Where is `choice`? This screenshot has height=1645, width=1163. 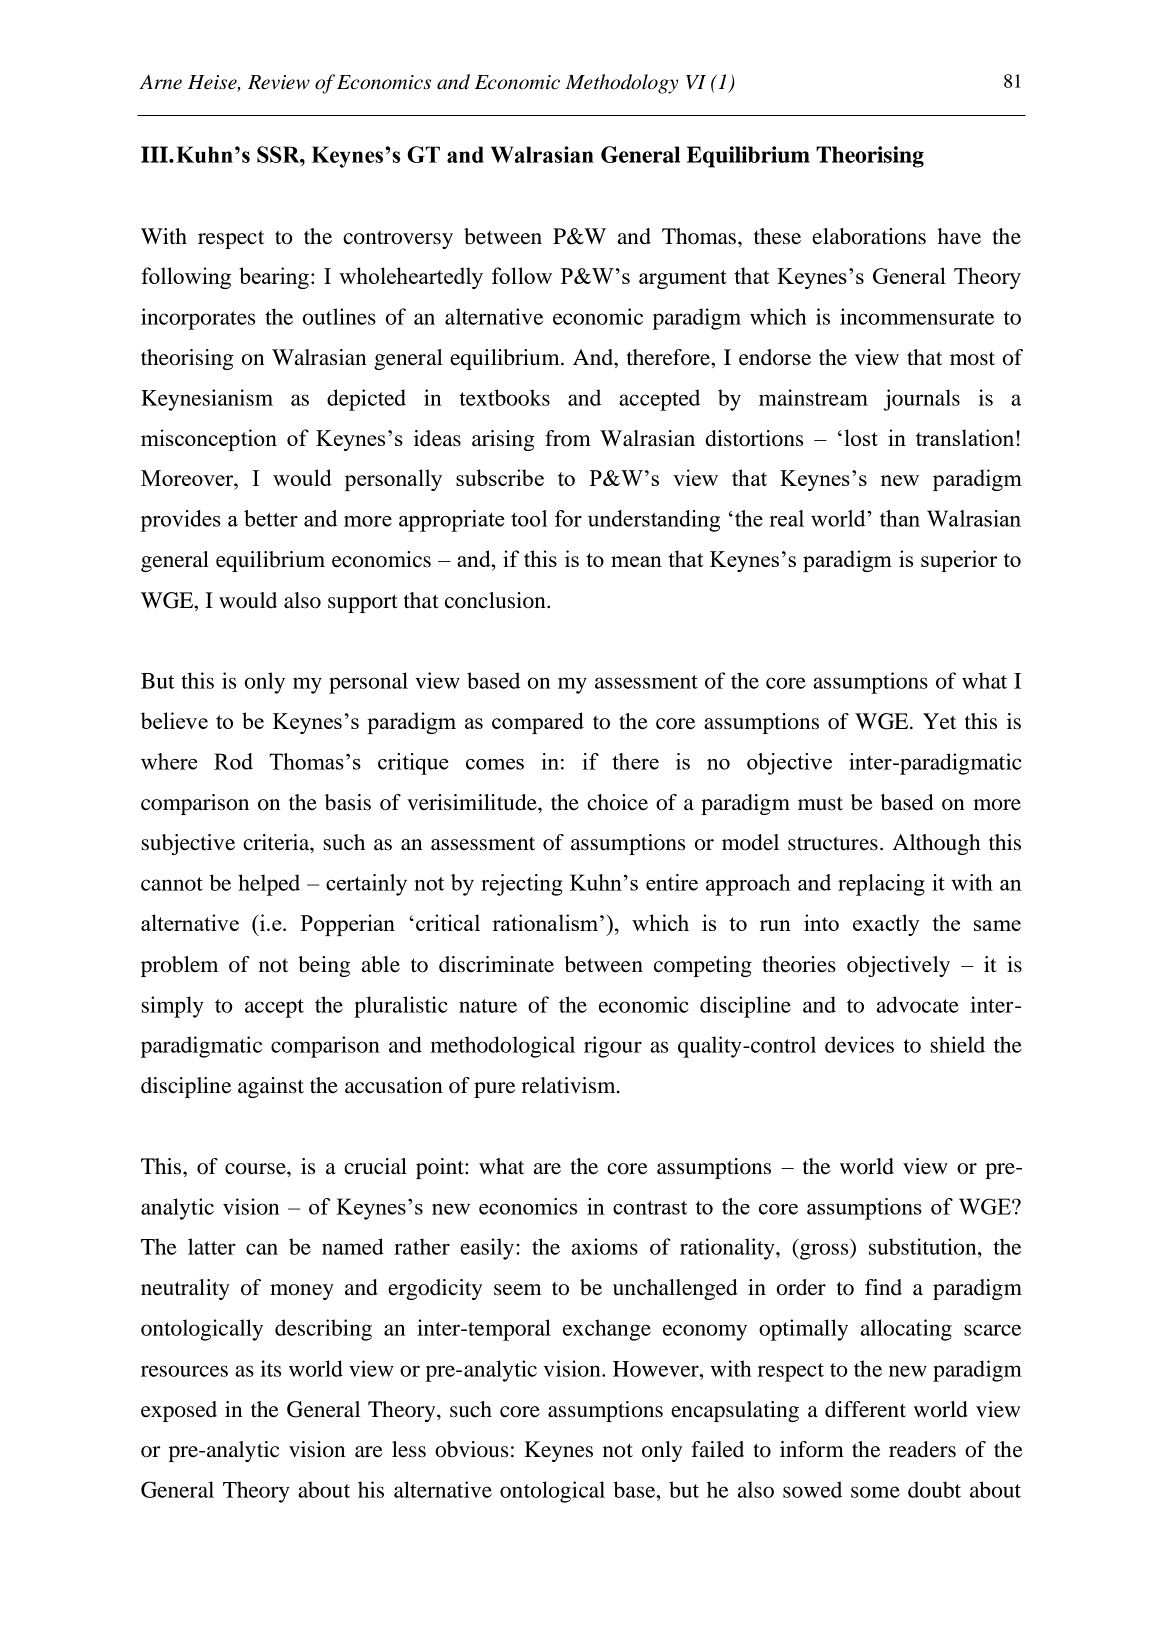
choice is located at coordinates (617, 802).
